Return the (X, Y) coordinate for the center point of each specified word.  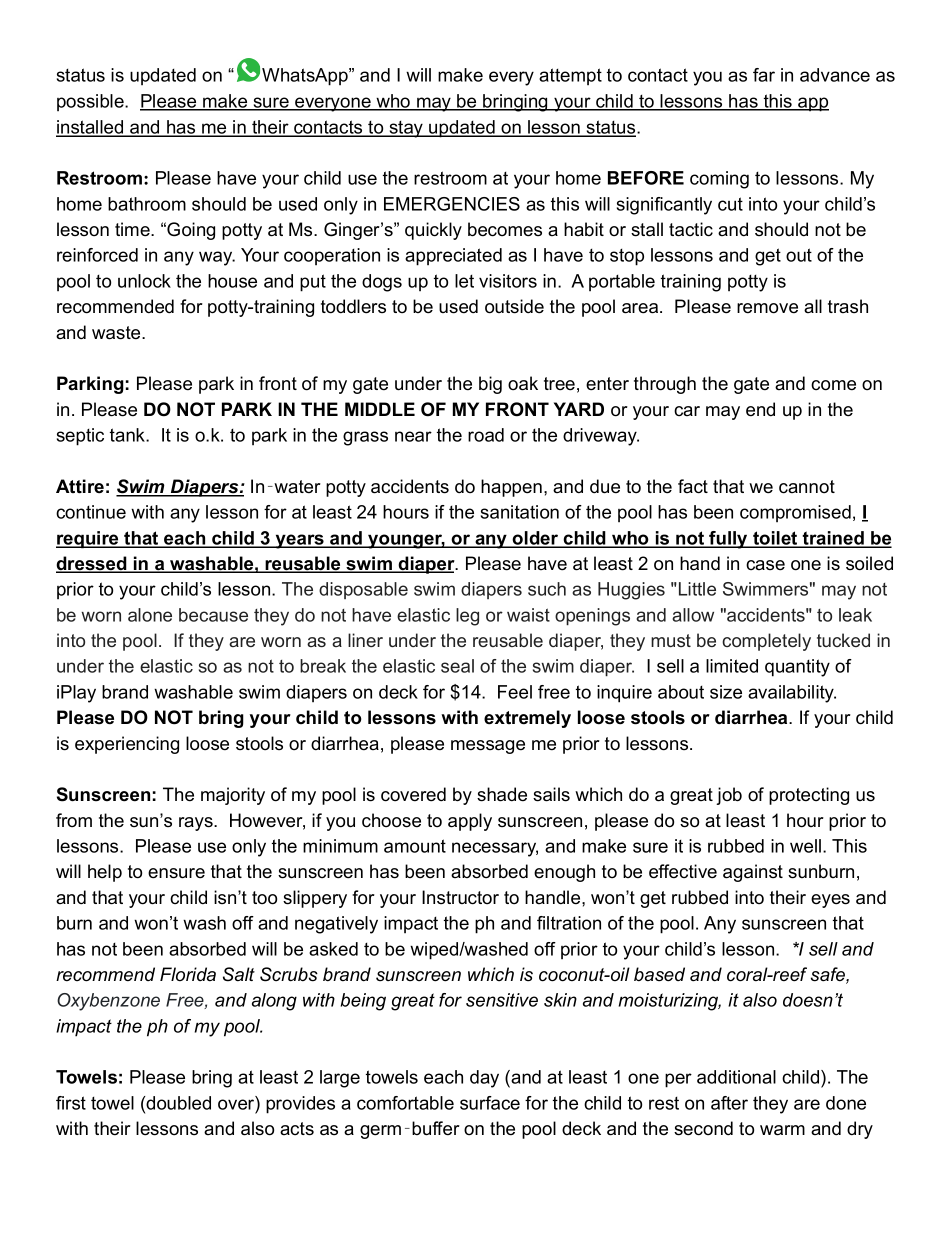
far (764, 75)
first (71, 1103)
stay (406, 129)
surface (490, 1103)
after (729, 1103)
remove (767, 308)
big (490, 385)
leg (467, 617)
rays (197, 824)
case (765, 565)
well (805, 846)
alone (150, 615)
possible (91, 102)
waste (117, 333)
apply (470, 822)
